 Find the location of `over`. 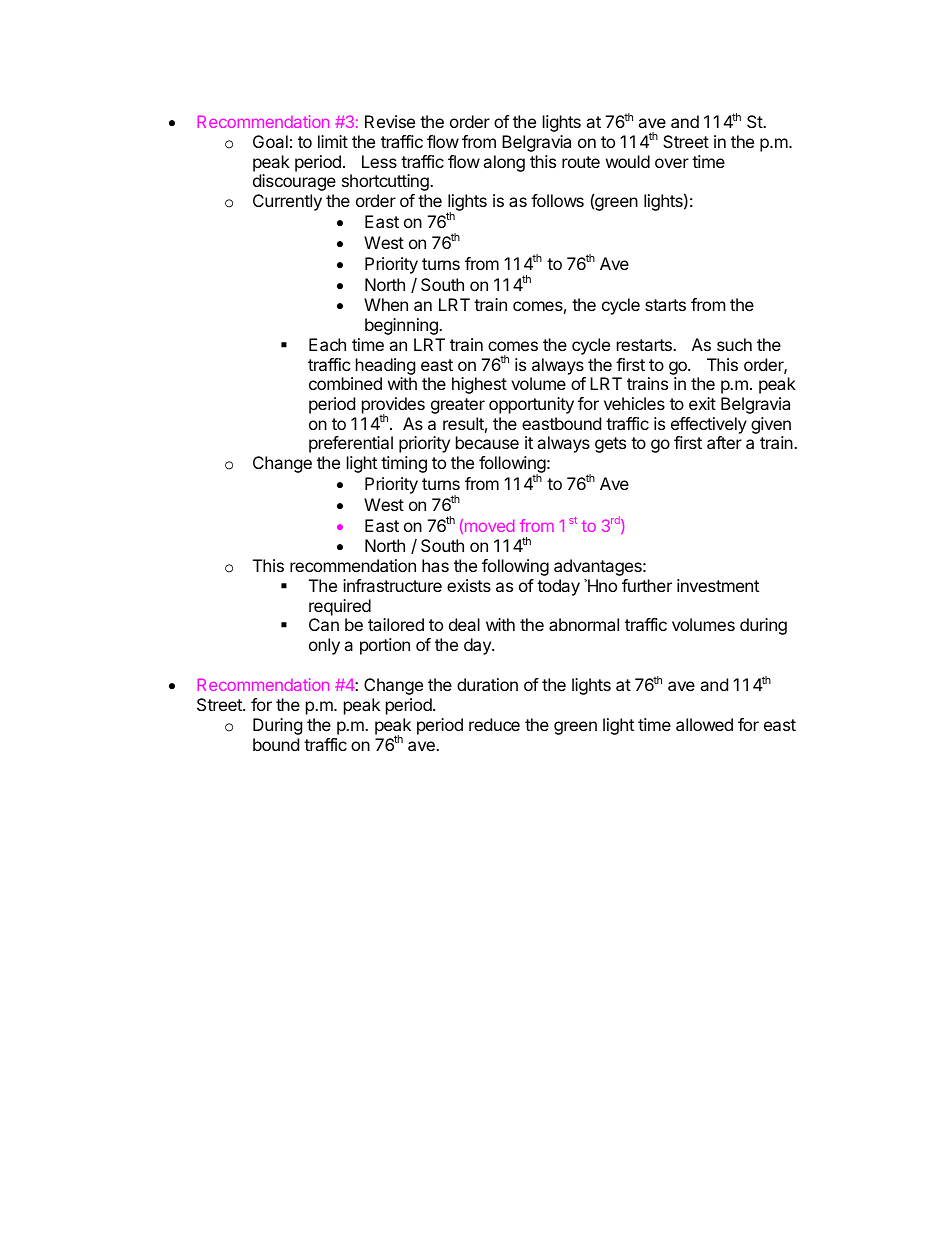

over is located at coordinates (672, 163).
